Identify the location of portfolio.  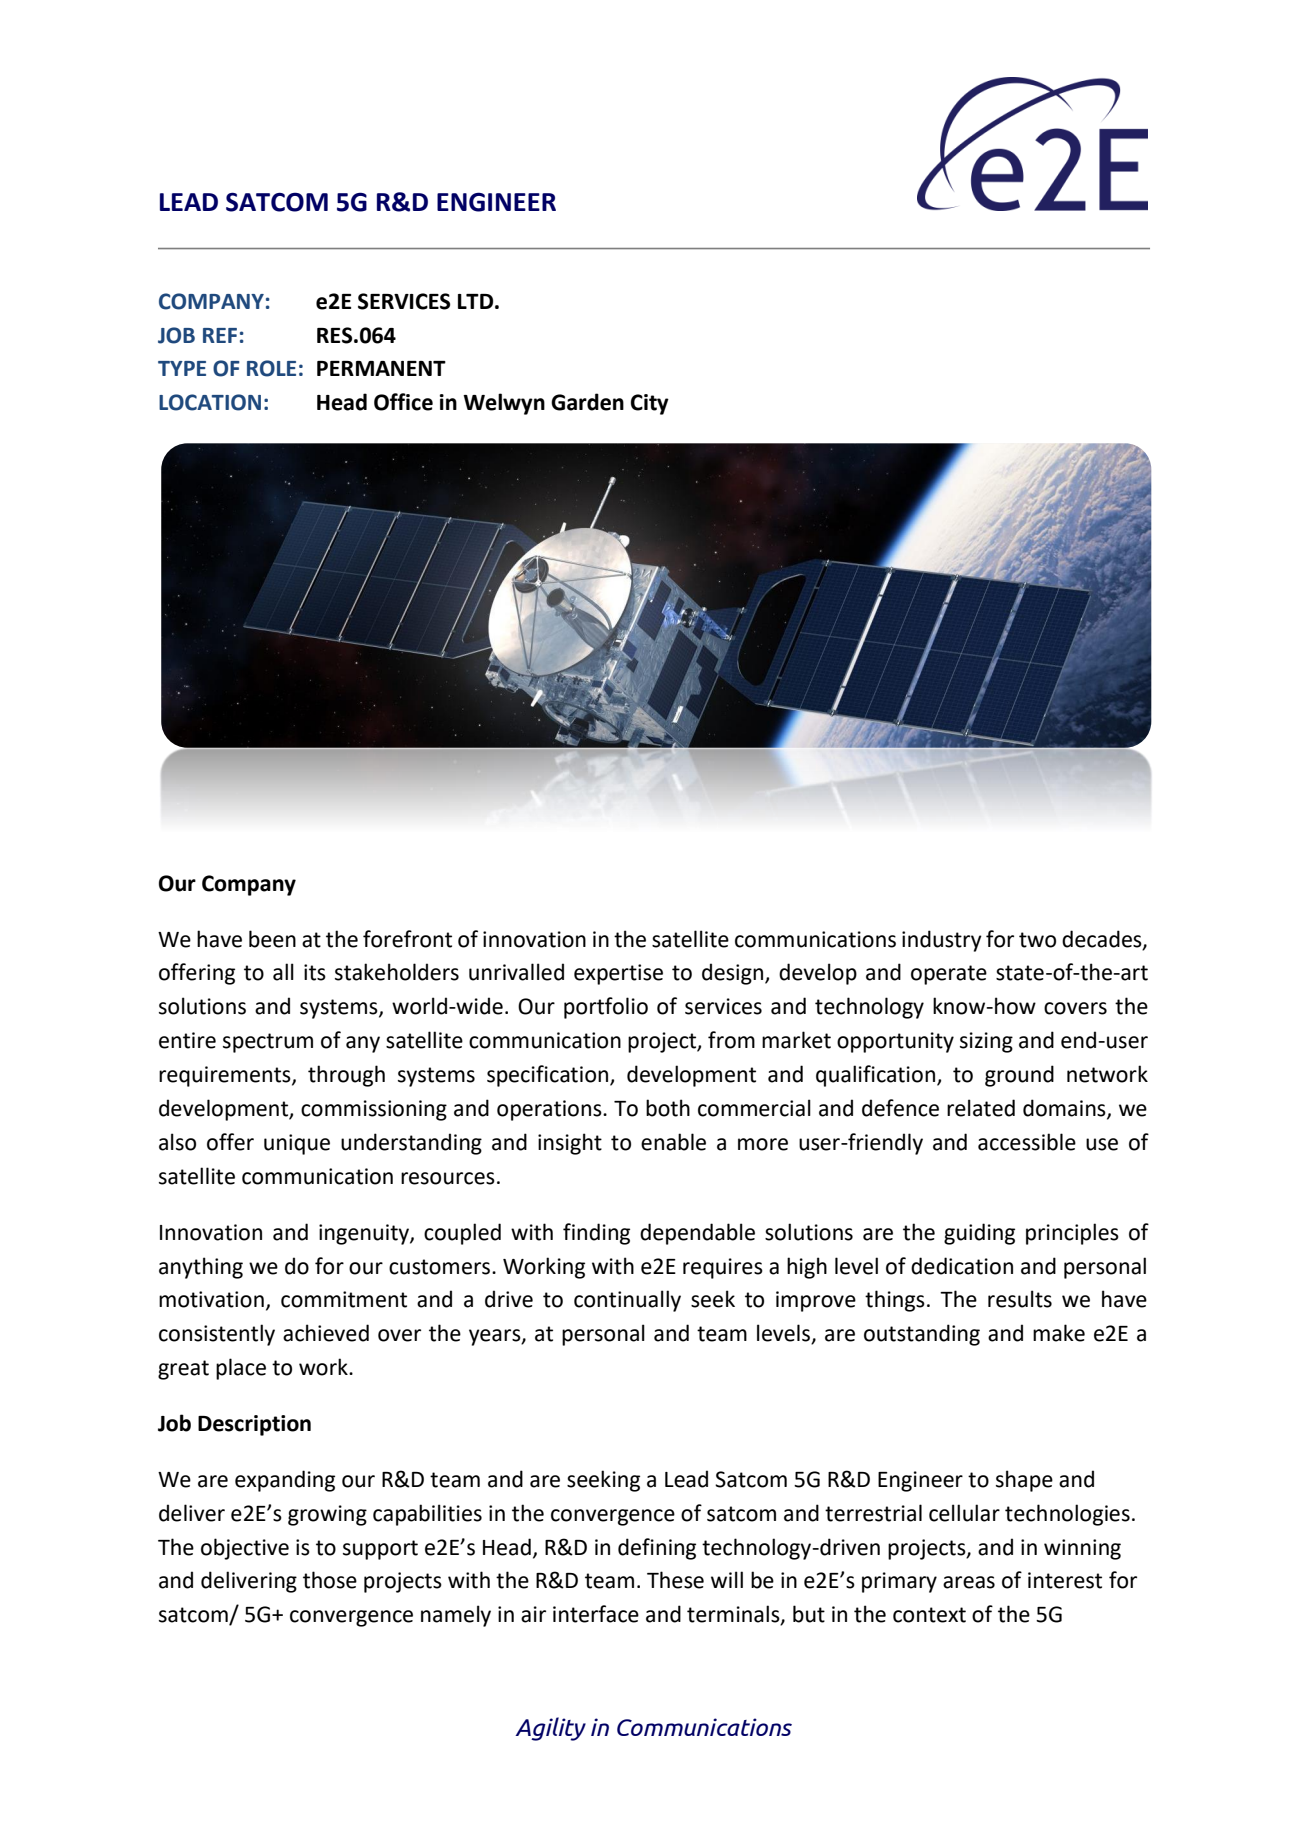
(606, 1008).
